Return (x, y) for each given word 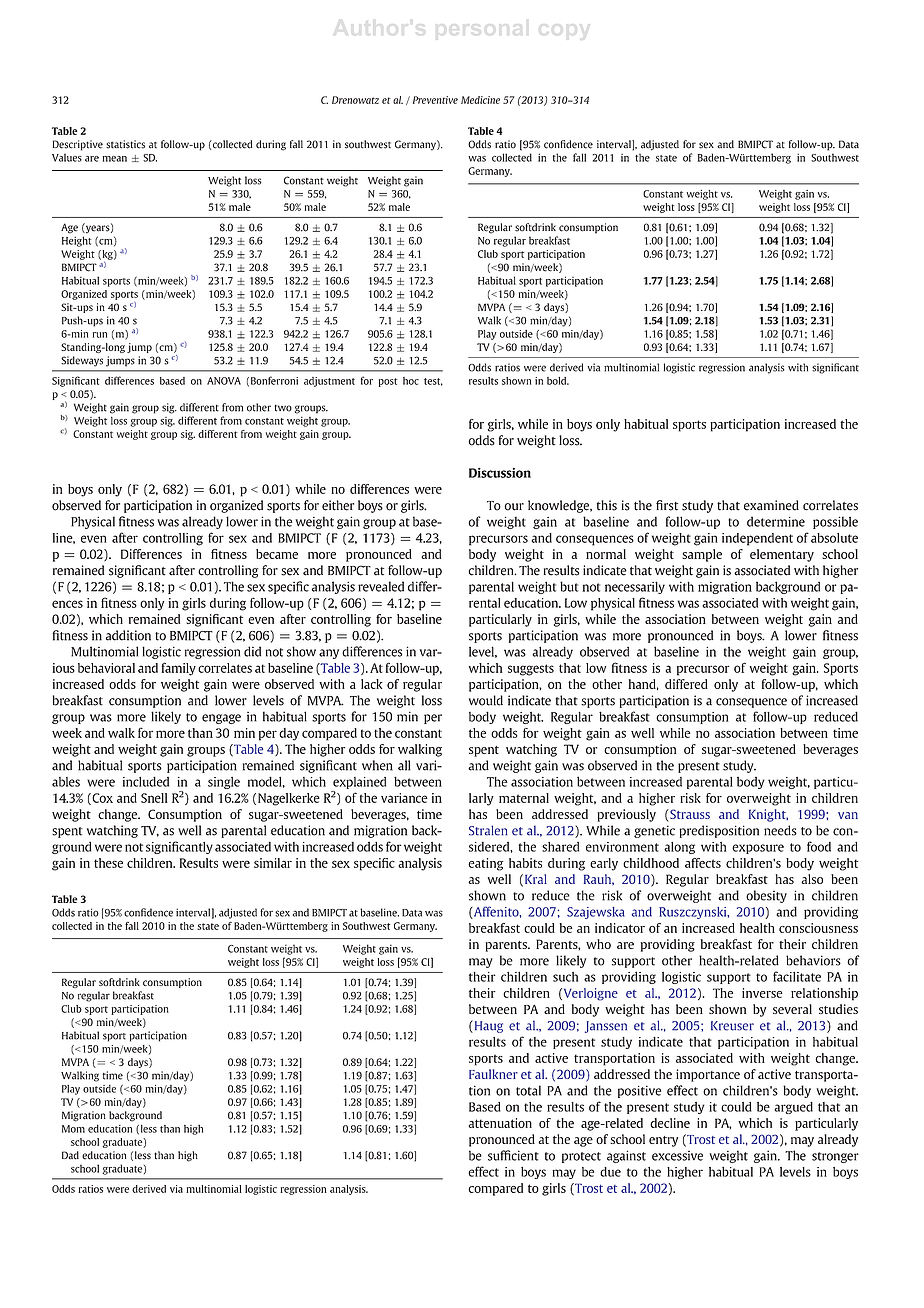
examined (771, 505)
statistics (125, 144)
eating (486, 864)
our (514, 507)
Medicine (480, 100)
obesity (766, 896)
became (277, 554)
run (100, 335)
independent (757, 539)
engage (221, 719)
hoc (411, 381)
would (486, 700)
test (433, 382)
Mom (73, 1129)
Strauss (689, 815)
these (108, 863)
